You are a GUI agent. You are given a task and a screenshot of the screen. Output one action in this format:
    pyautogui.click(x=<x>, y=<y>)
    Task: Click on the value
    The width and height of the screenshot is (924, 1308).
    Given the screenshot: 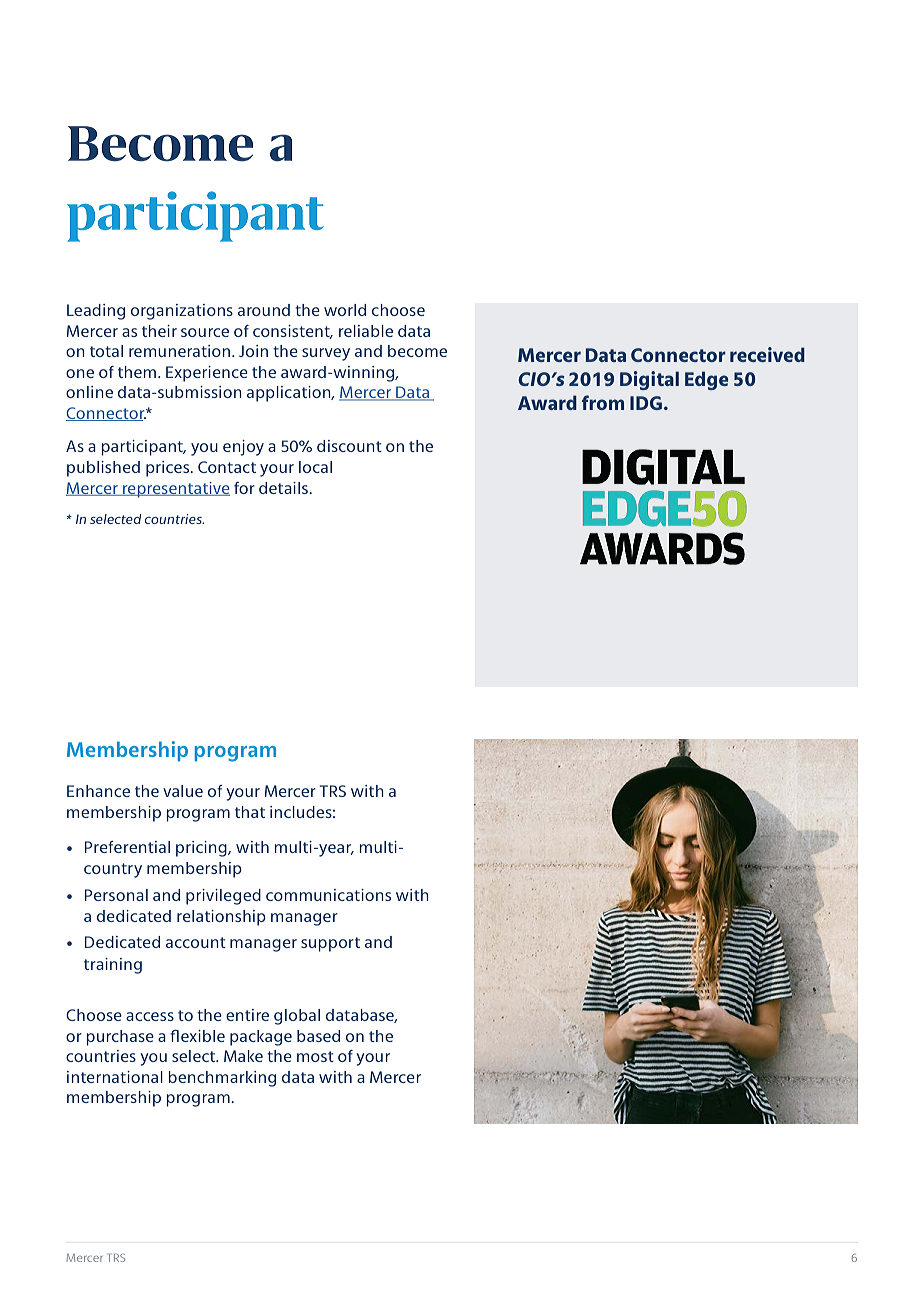 What is the action you would take?
    pyautogui.click(x=183, y=791)
